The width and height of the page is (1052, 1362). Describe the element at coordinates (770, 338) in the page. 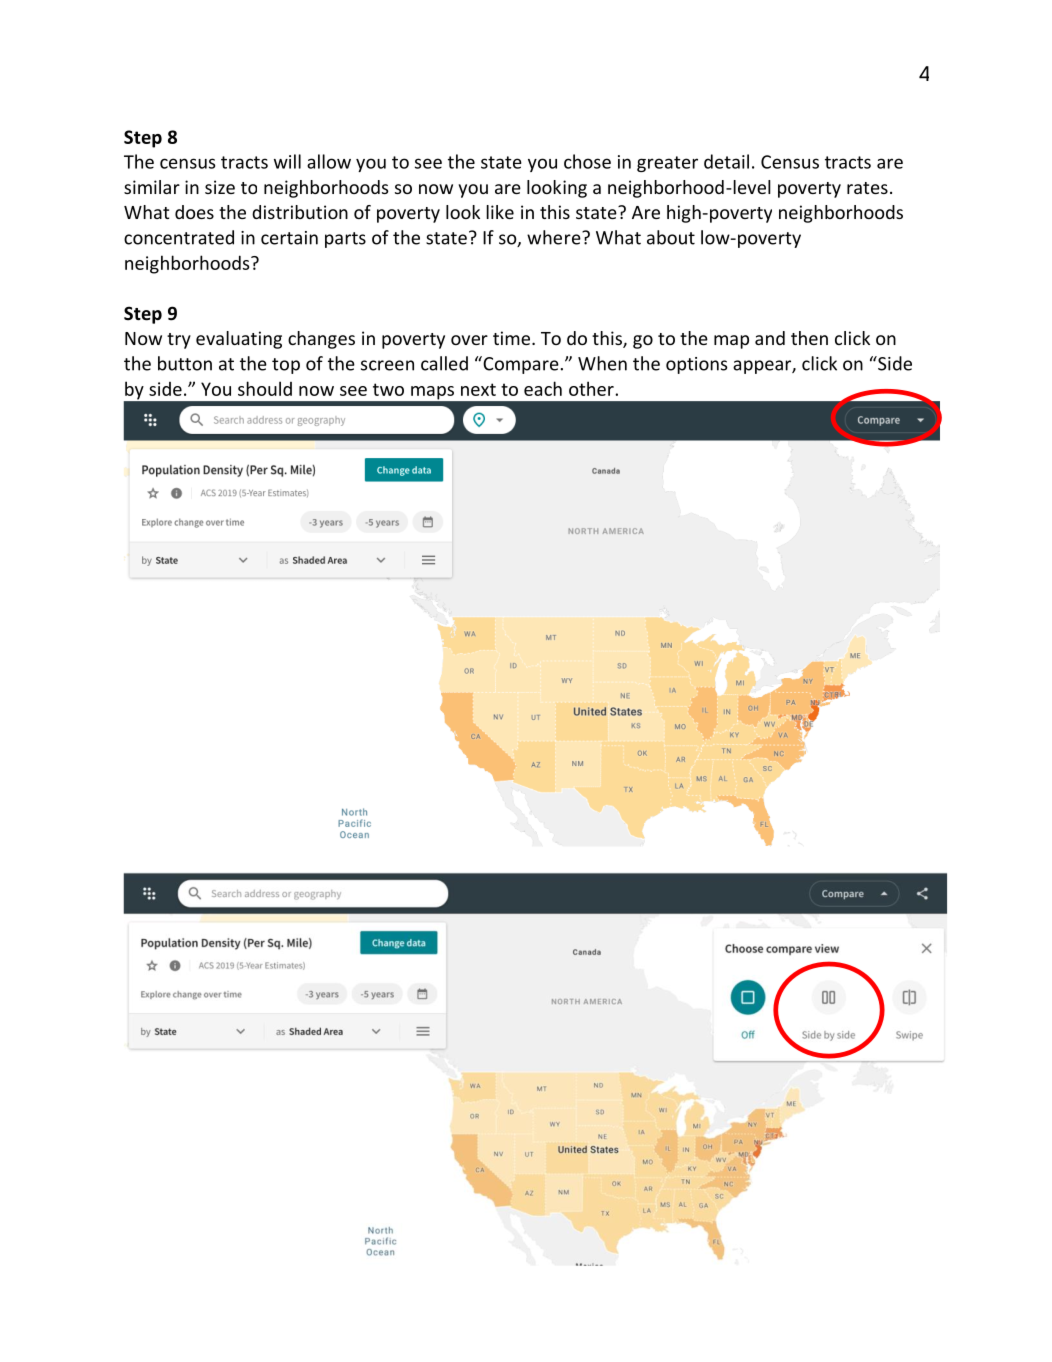

I see `and` at that location.
